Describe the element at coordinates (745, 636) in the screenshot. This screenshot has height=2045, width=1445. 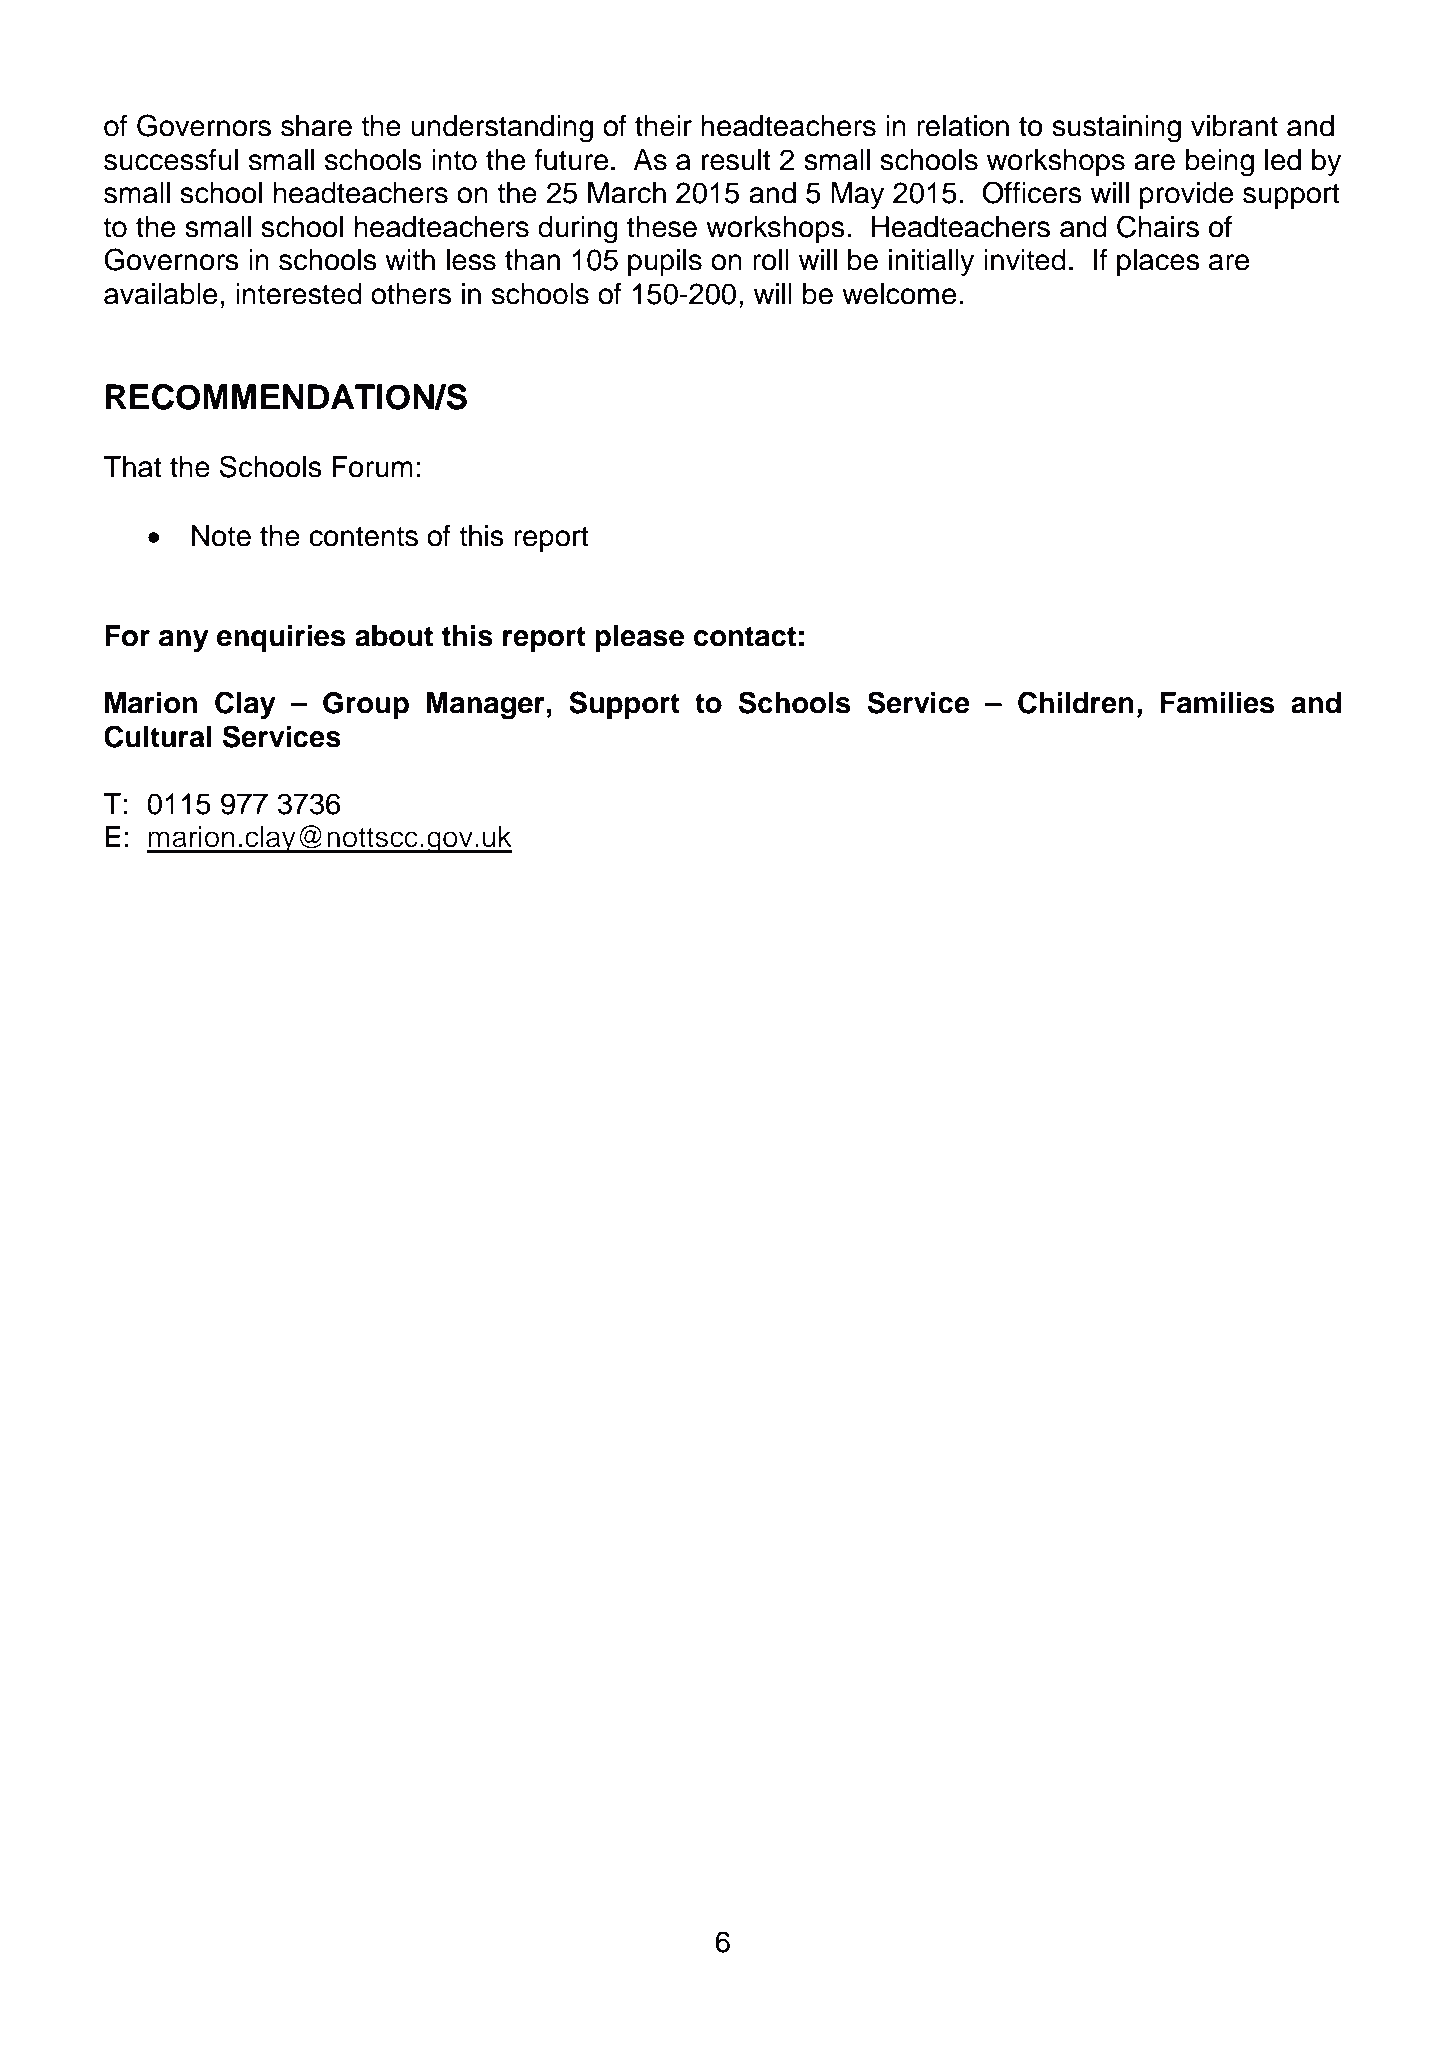
I see `contact` at that location.
